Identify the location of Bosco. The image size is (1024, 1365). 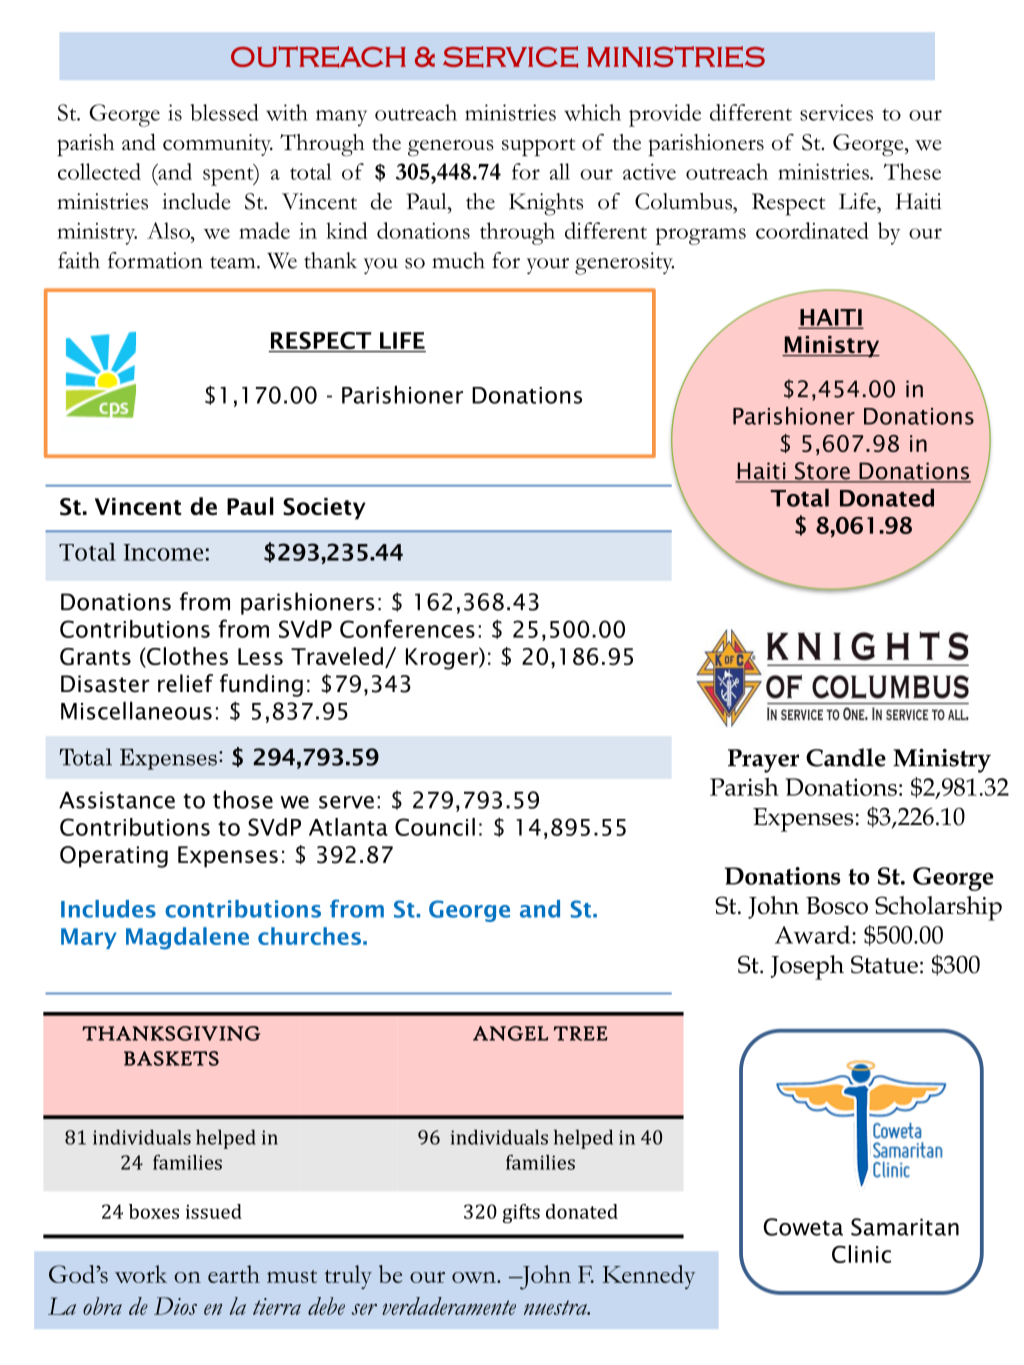
(837, 905).
